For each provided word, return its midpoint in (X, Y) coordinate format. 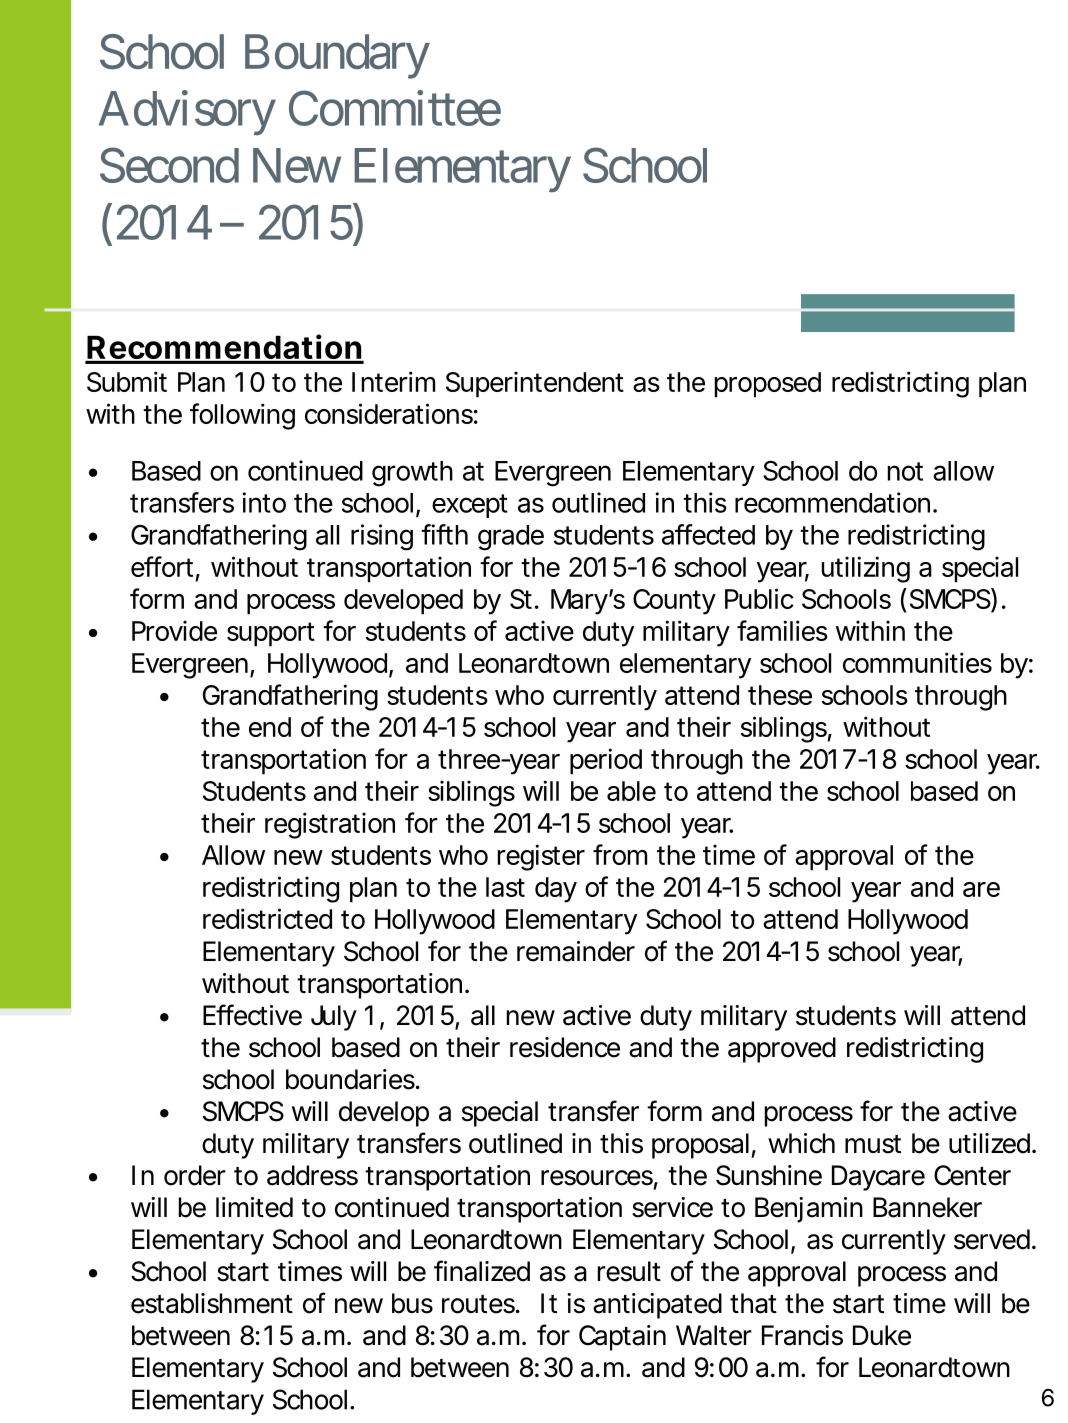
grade (511, 538)
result (629, 1271)
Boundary (337, 56)
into (264, 502)
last (505, 887)
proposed (768, 385)
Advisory (187, 113)
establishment (212, 1303)
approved (782, 1050)
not (905, 471)
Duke (882, 1335)
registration (330, 825)
